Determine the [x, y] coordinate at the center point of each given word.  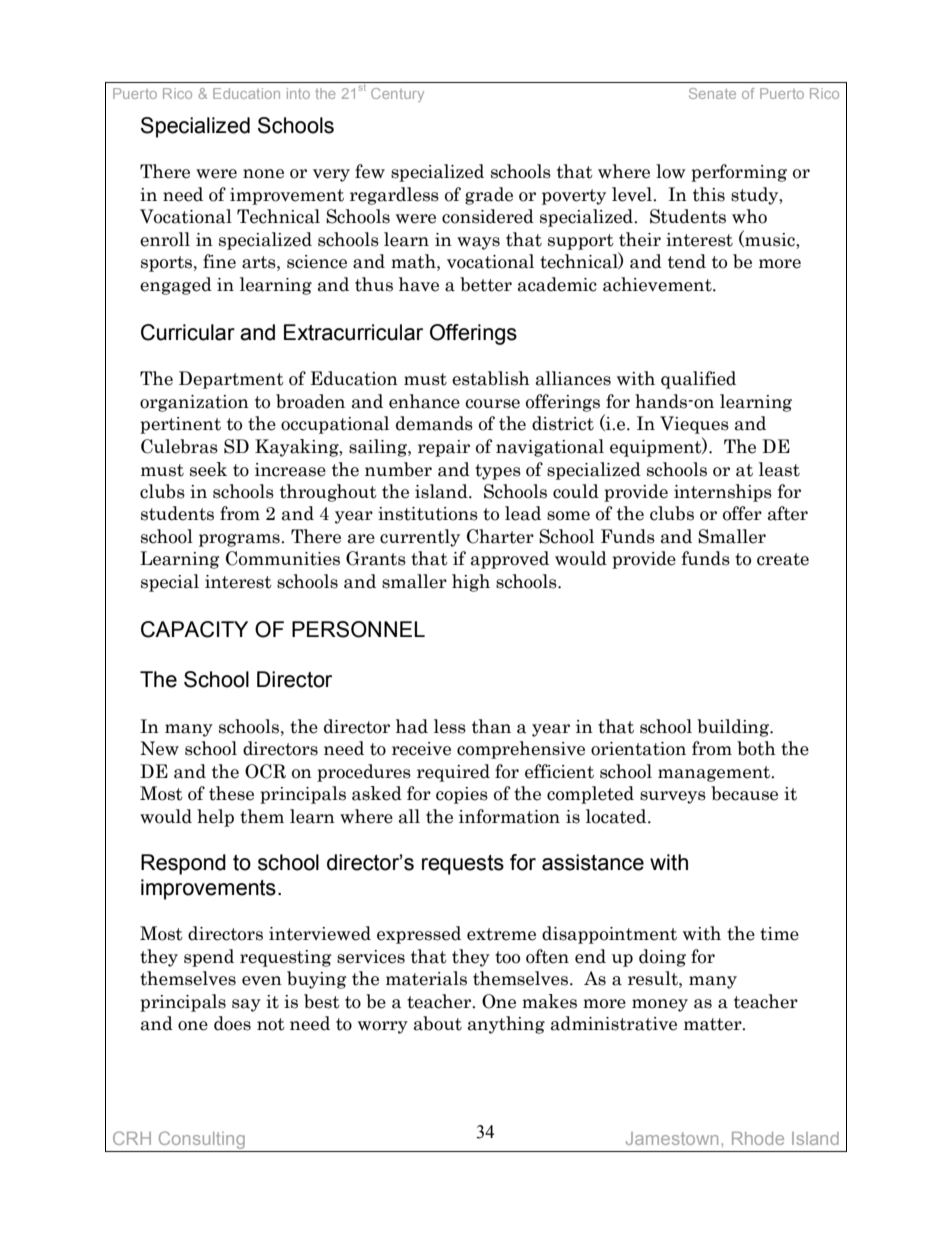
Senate [712, 93]
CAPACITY [194, 629]
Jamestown [672, 1138]
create [783, 559]
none [263, 174]
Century [397, 95]
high [471, 583]
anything [506, 1025]
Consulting [202, 1140]
